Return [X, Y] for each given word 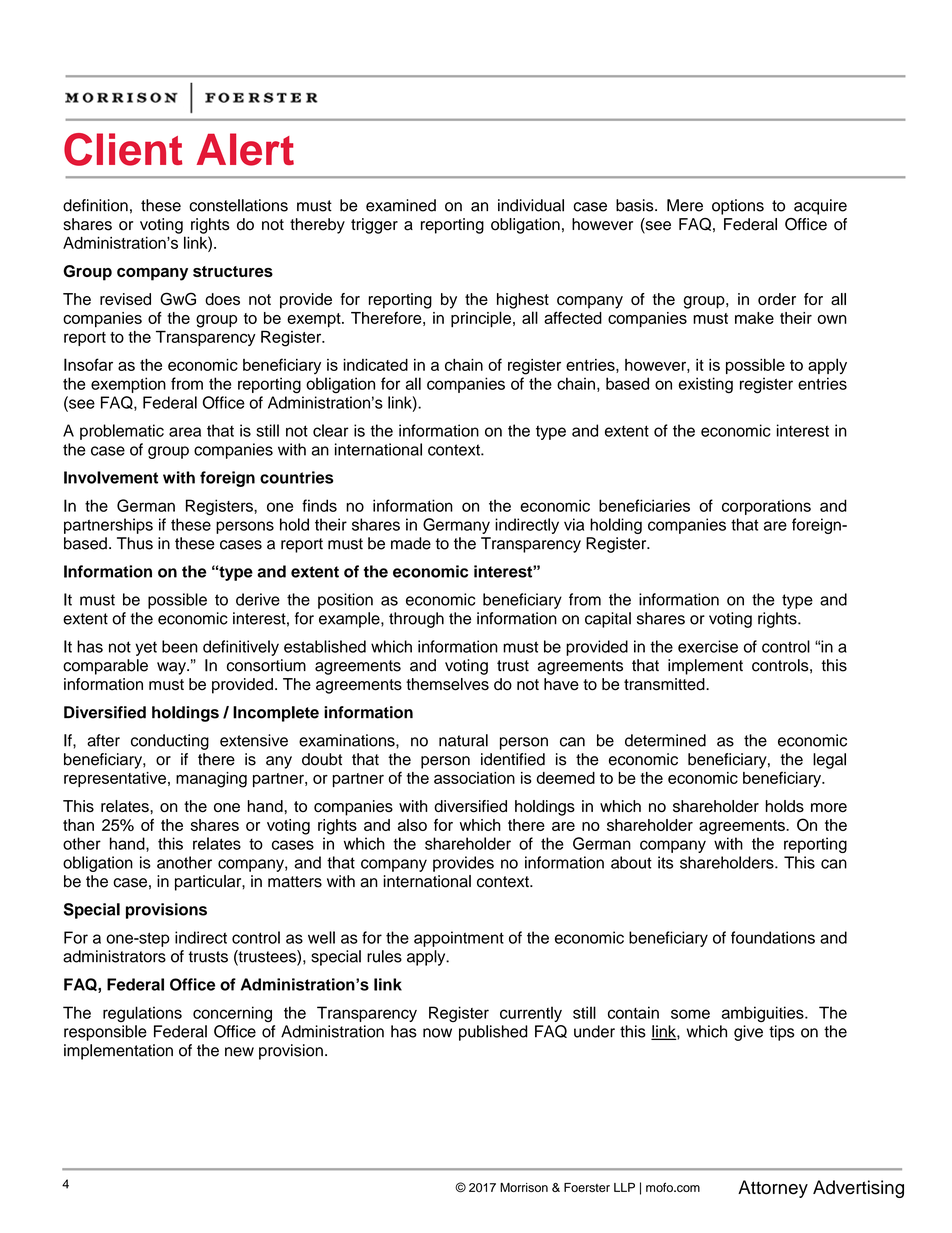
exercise [708, 646]
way [172, 668]
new [239, 1052]
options [738, 207]
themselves [447, 684]
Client [123, 149]
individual [531, 205]
